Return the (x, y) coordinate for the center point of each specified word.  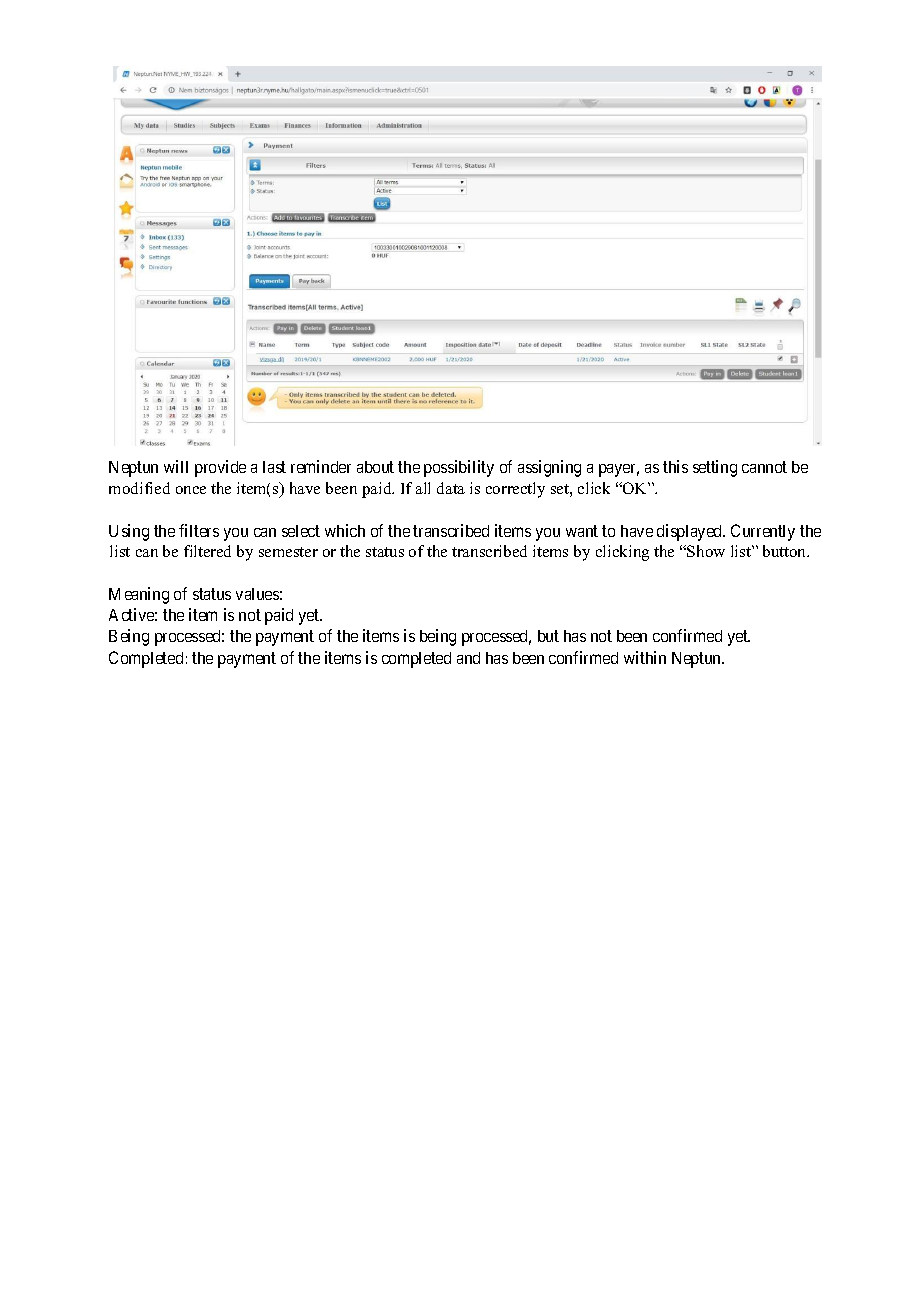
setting (715, 468)
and (468, 658)
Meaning (139, 595)
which (345, 530)
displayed (691, 532)
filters (199, 530)
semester (288, 552)
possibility (459, 468)
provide (220, 468)
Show (706, 551)
